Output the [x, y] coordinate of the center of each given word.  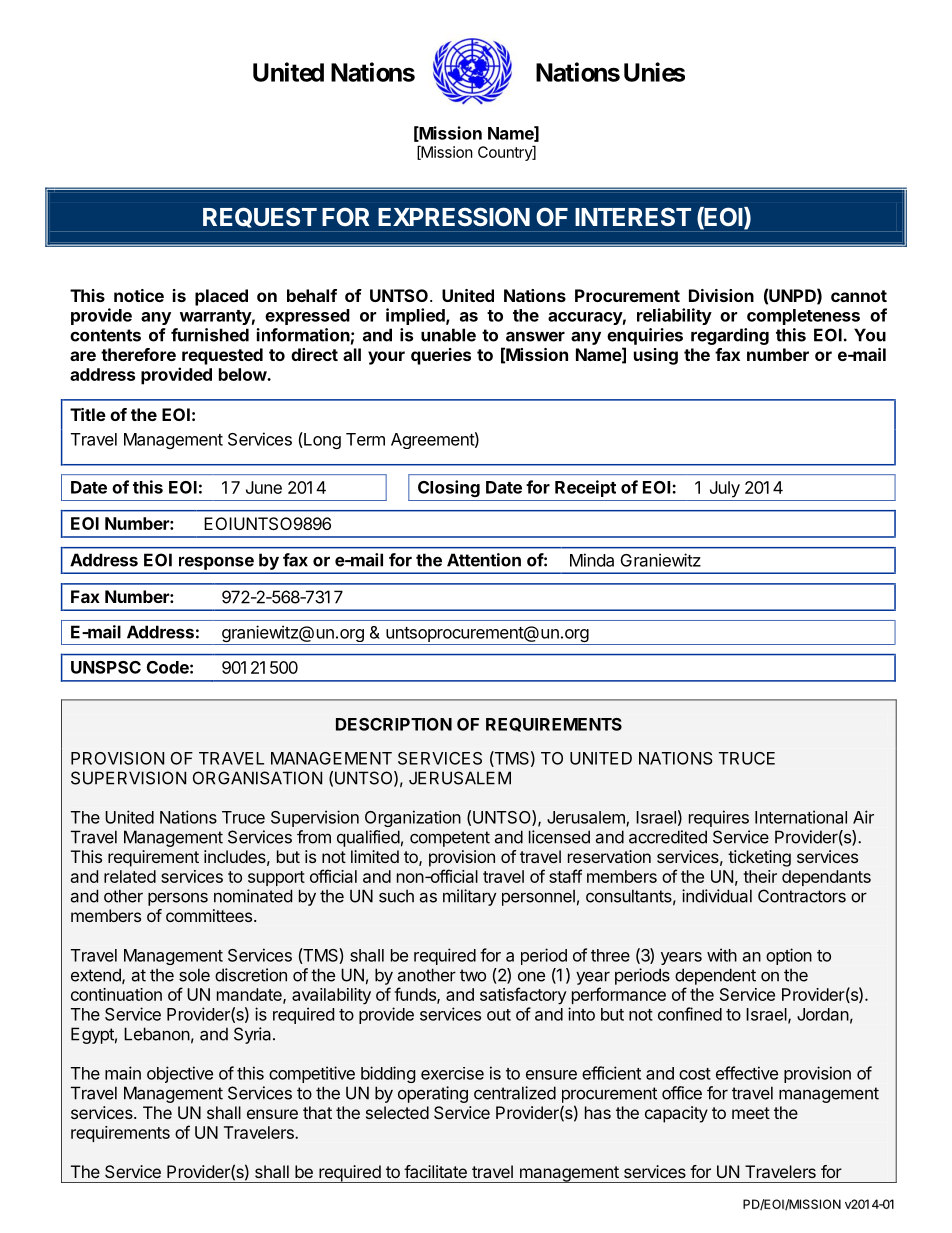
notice [139, 295]
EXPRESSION [454, 216]
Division [721, 295]
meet [751, 1113]
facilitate [435, 1171]
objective [180, 1074]
